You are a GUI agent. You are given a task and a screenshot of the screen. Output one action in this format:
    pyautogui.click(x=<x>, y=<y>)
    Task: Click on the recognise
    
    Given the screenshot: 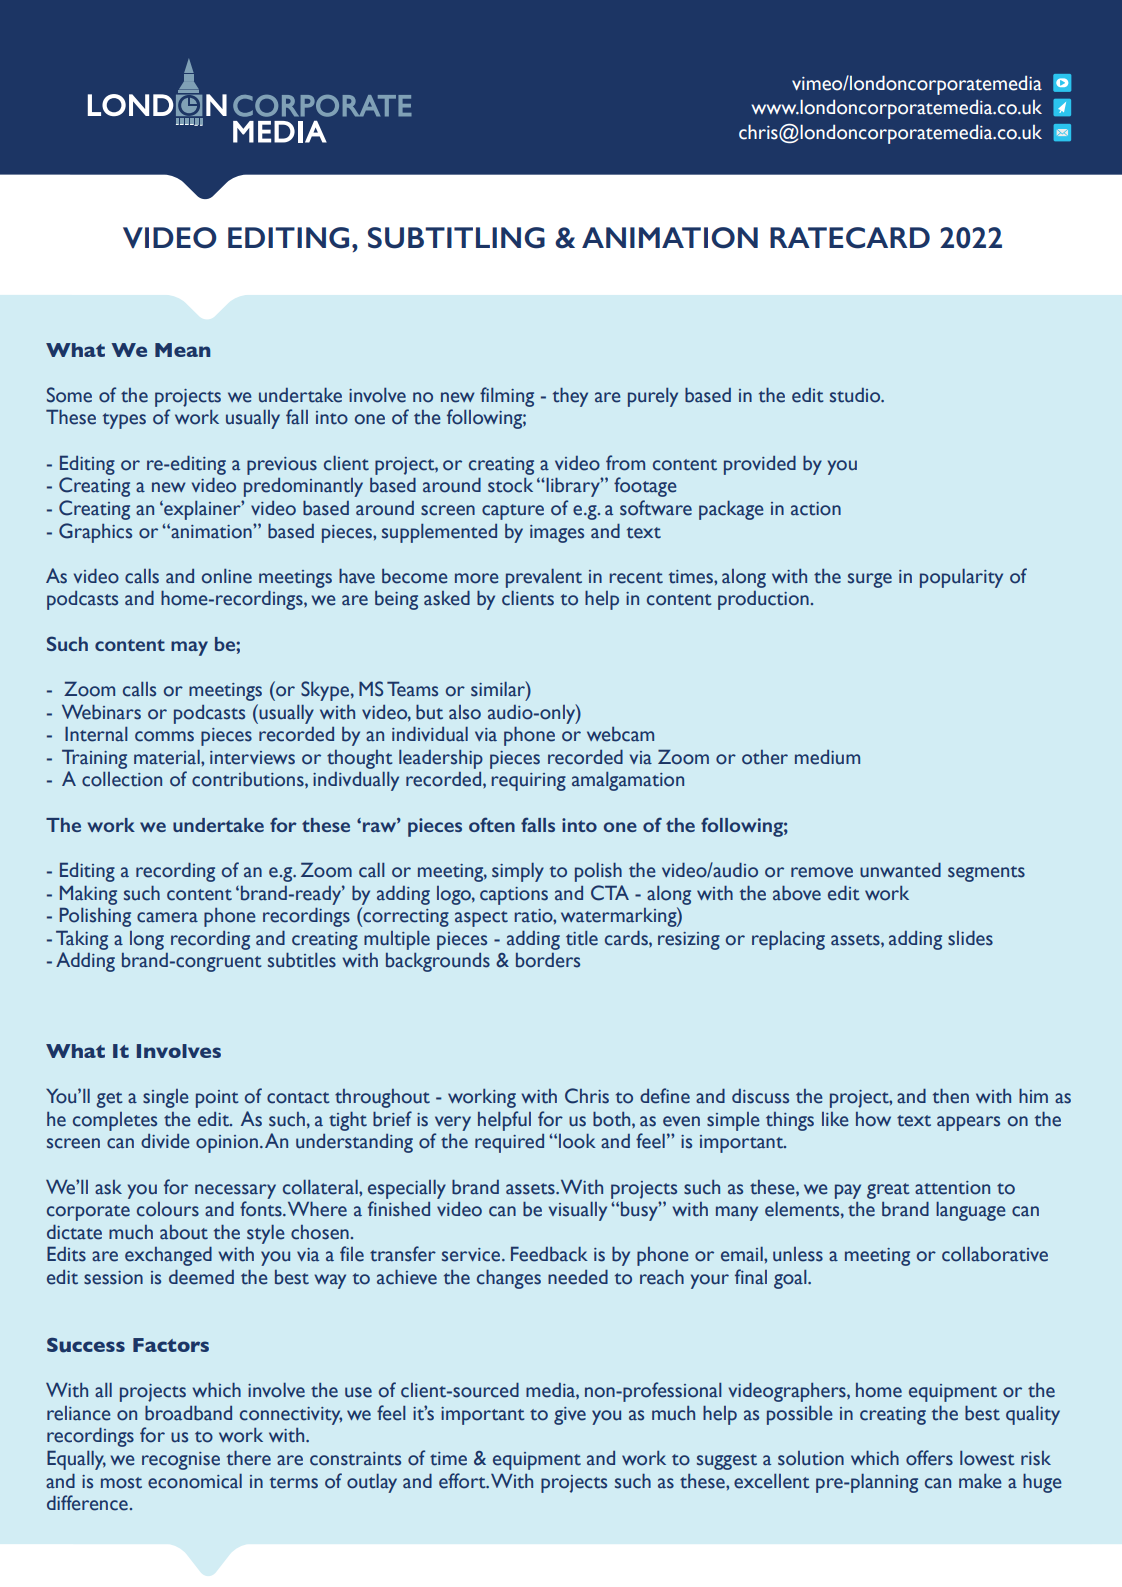 What is the action you would take?
    pyautogui.click(x=181, y=1461)
